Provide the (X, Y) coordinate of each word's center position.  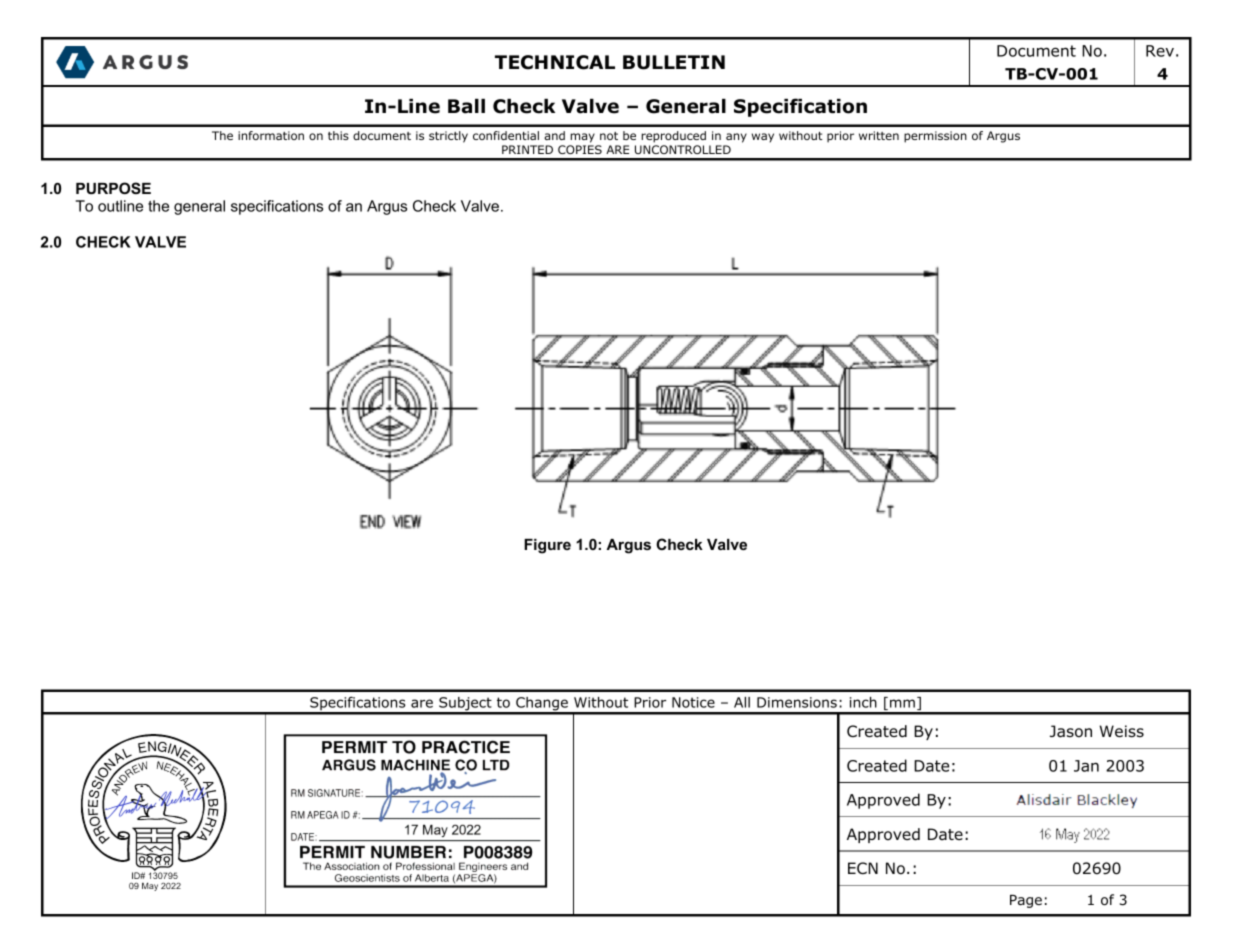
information (271, 135)
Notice (693, 702)
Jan (1086, 766)
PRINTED (527, 149)
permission (935, 137)
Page (1026, 901)
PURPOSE (113, 188)
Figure (547, 546)
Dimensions (797, 702)
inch (863, 702)
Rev (1160, 51)
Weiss (1121, 731)
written (879, 135)
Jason (1071, 731)
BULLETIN (674, 62)
